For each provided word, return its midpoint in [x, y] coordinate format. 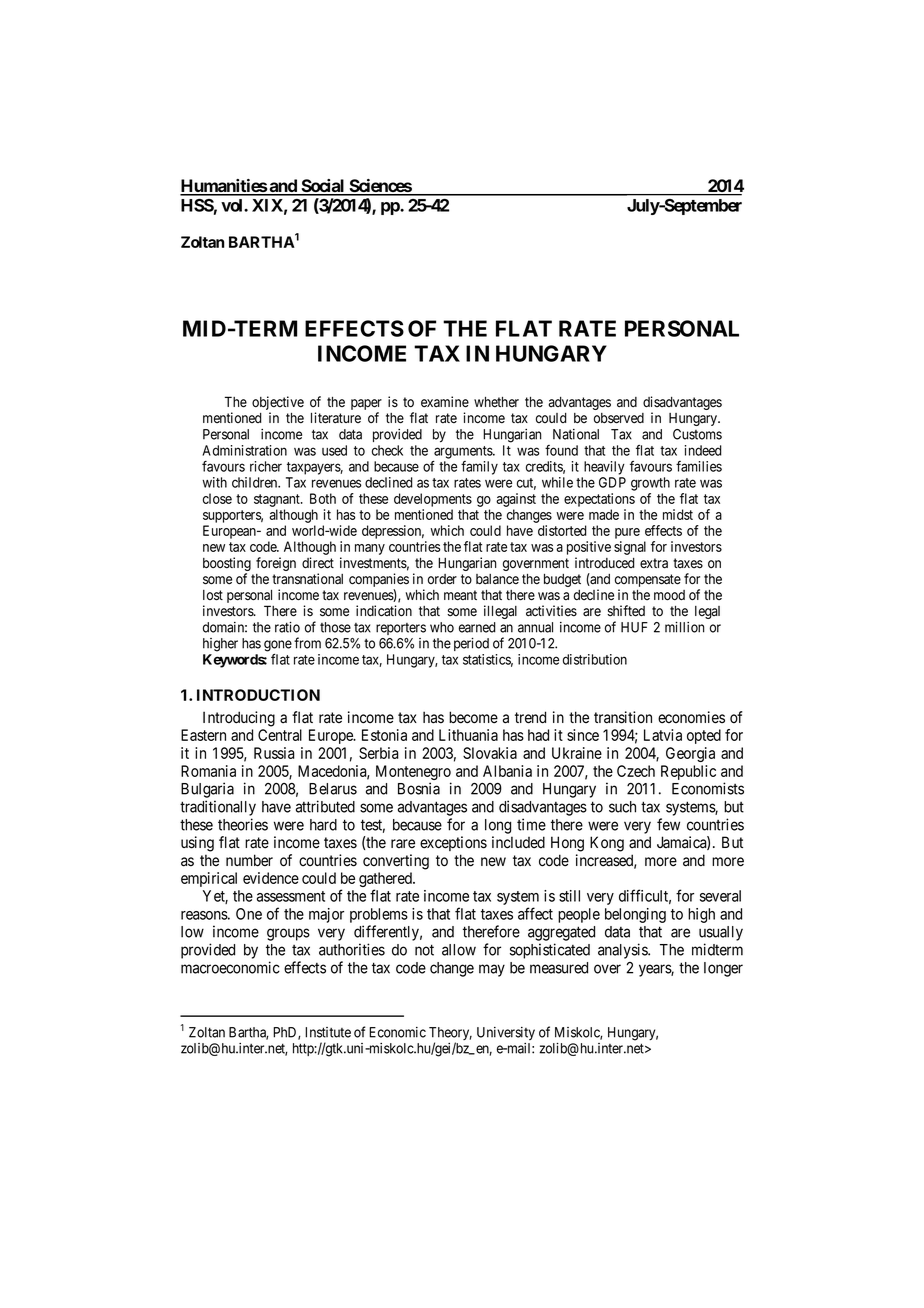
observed [619, 418]
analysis [623, 951]
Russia [274, 753]
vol [233, 205]
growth [650, 484]
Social [323, 187]
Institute [328, 1032]
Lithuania [468, 735]
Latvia [663, 735]
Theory [450, 1035]
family [479, 468]
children [256, 482]
